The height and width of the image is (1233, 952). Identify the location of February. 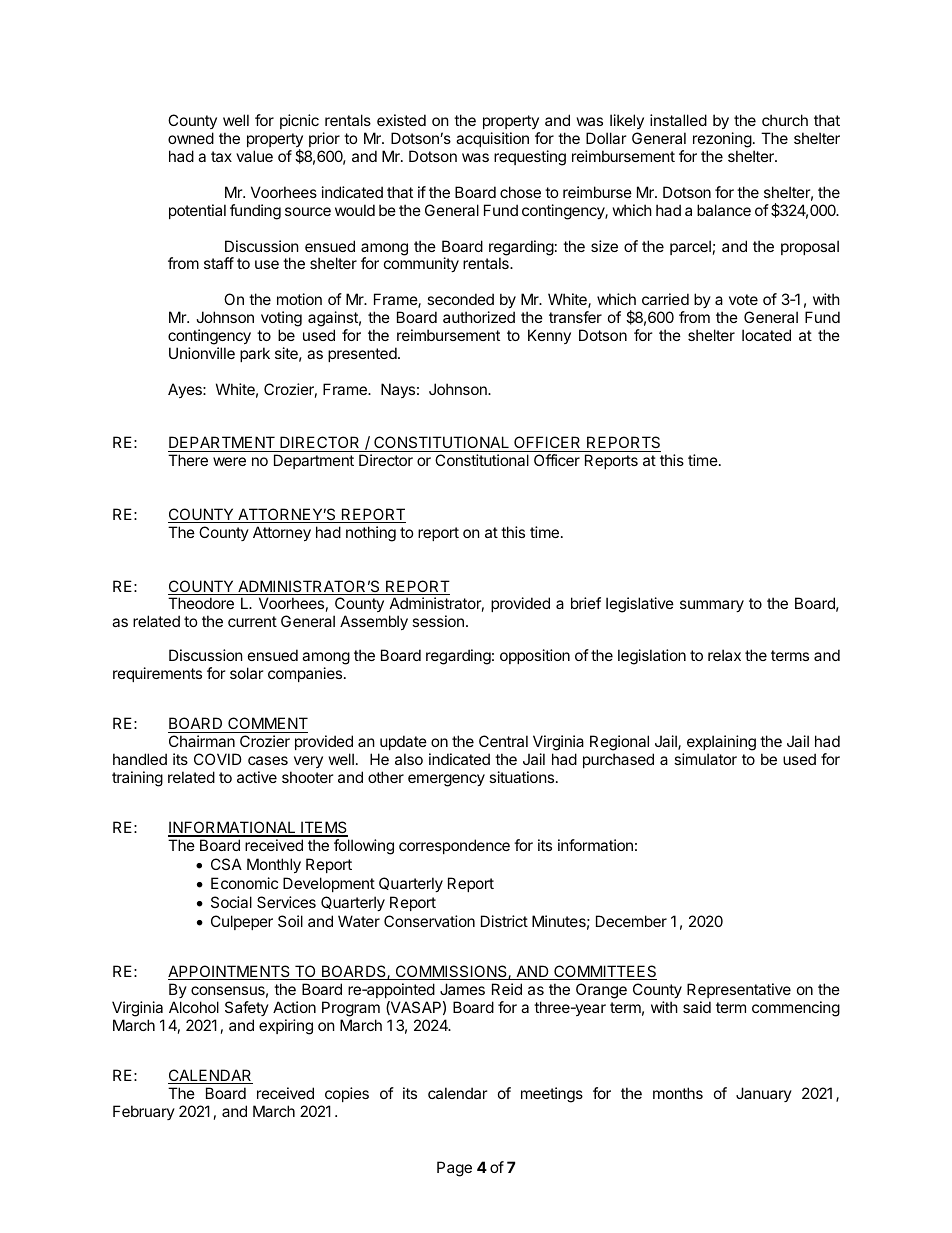
(144, 1112).
